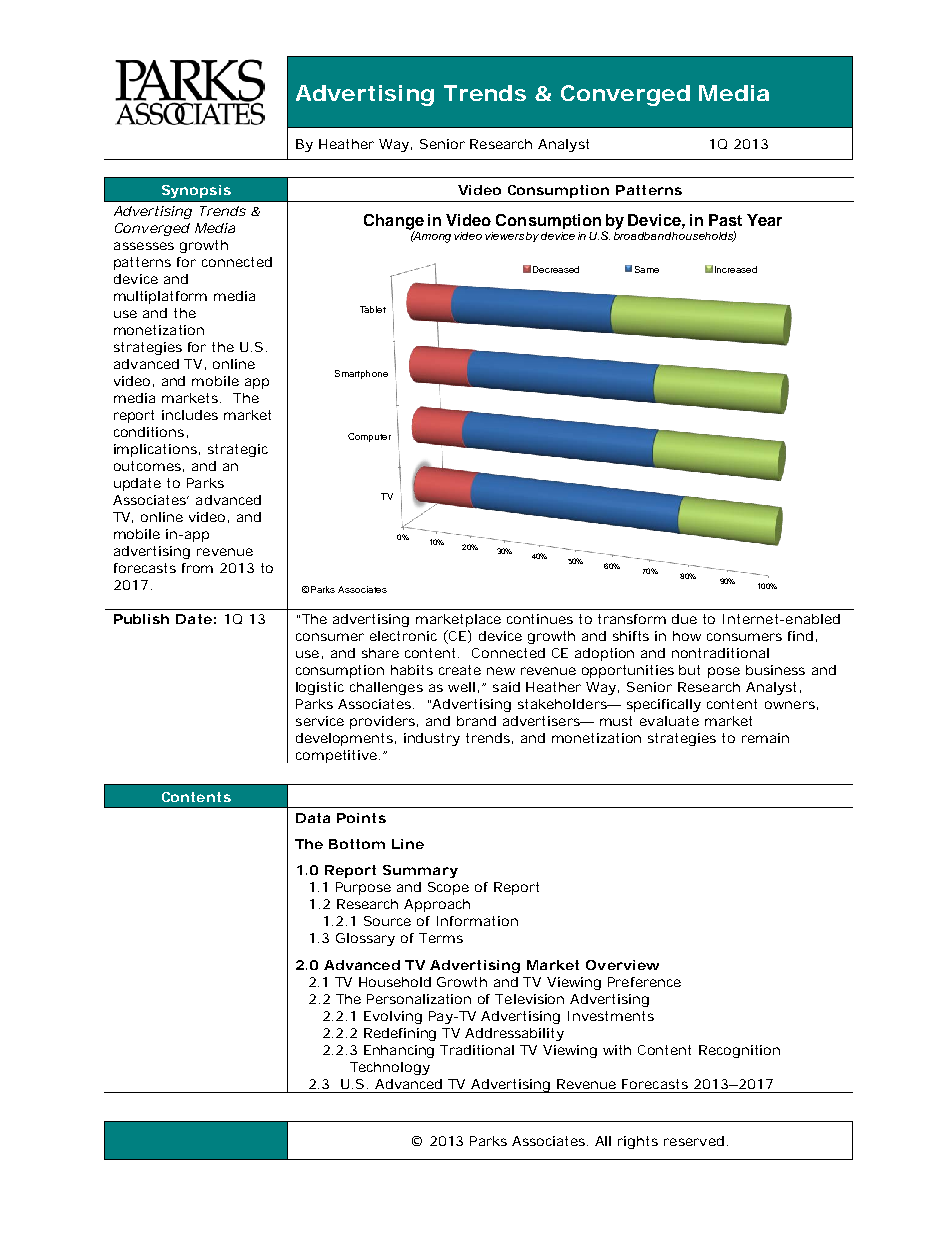 The image size is (952, 1233). What do you see at coordinates (461, 687) in the screenshot?
I see `well` at bounding box center [461, 687].
